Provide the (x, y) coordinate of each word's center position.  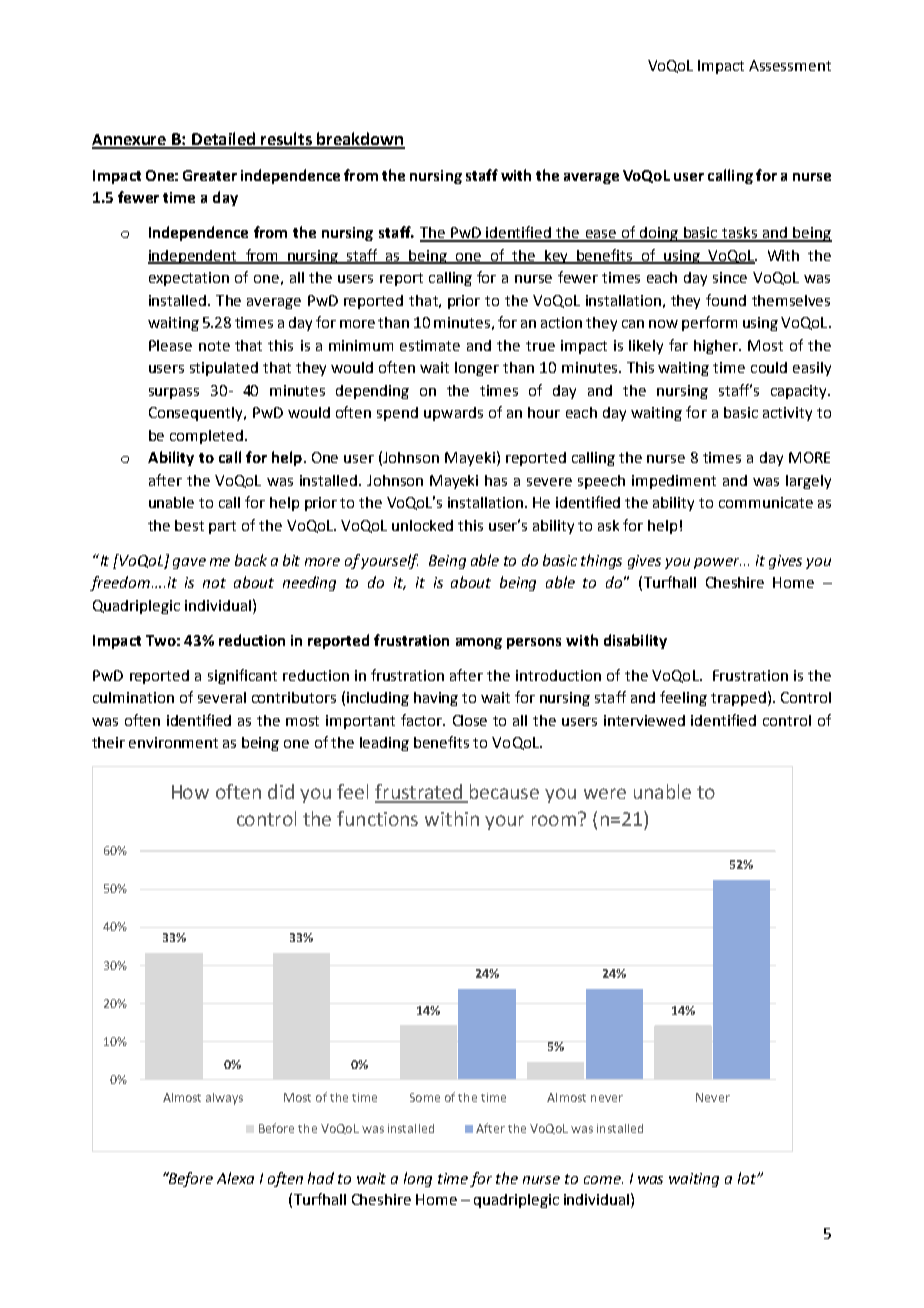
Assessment (790, 65)
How (190, 792)
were (605, 793)
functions (377, 818)
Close (470, 720)
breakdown (360, 140)
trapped (738, 699)
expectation (189, 279)
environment (173, 742)
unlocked (422, 525)
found (726, 300)
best (189, 525)
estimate (430, 345)
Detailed (223, 140)
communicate (766, 502)
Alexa (235, 1178)
